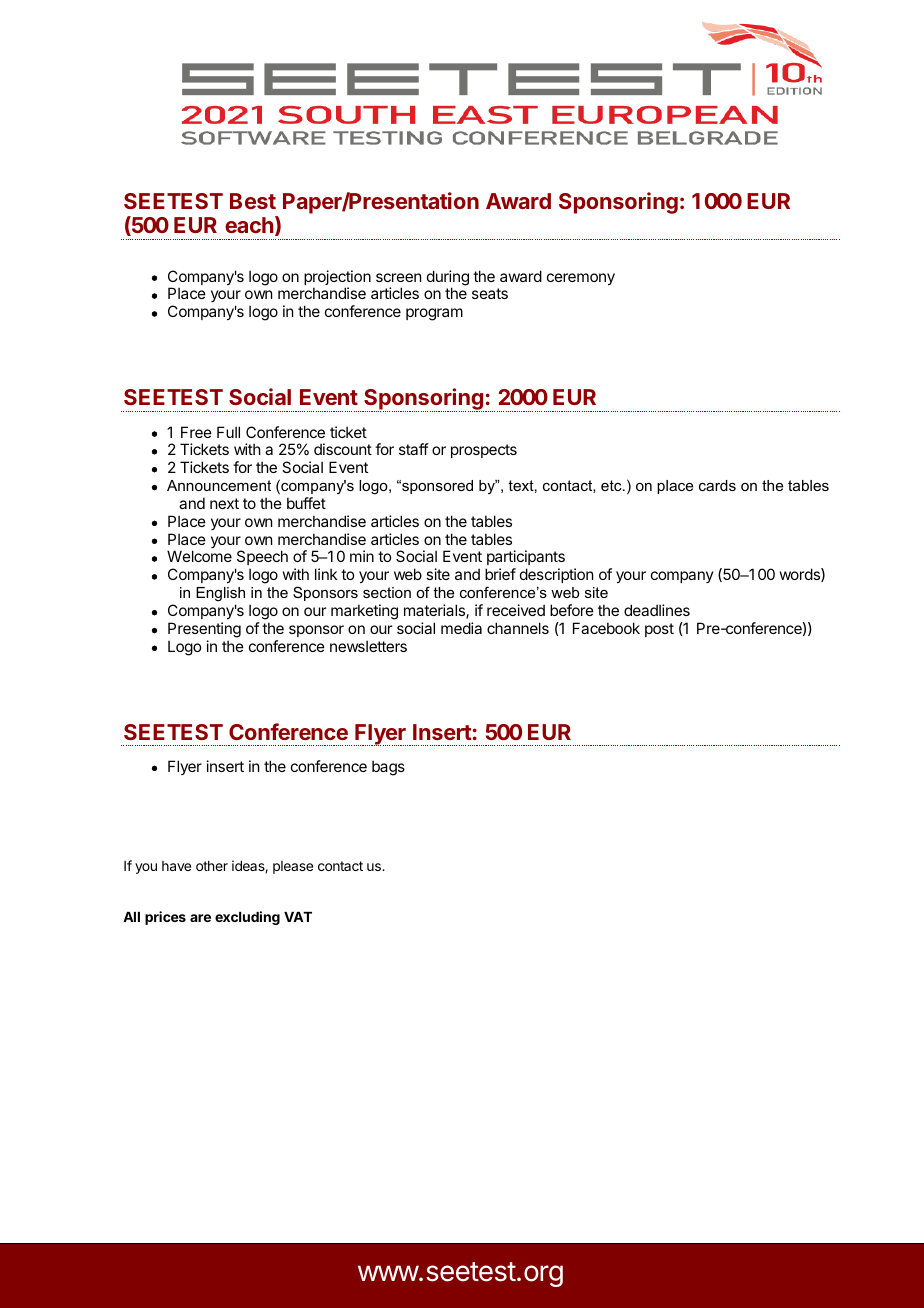 This screenshot has height=1308, width=924. I want to click on min, so click(362, 556).
